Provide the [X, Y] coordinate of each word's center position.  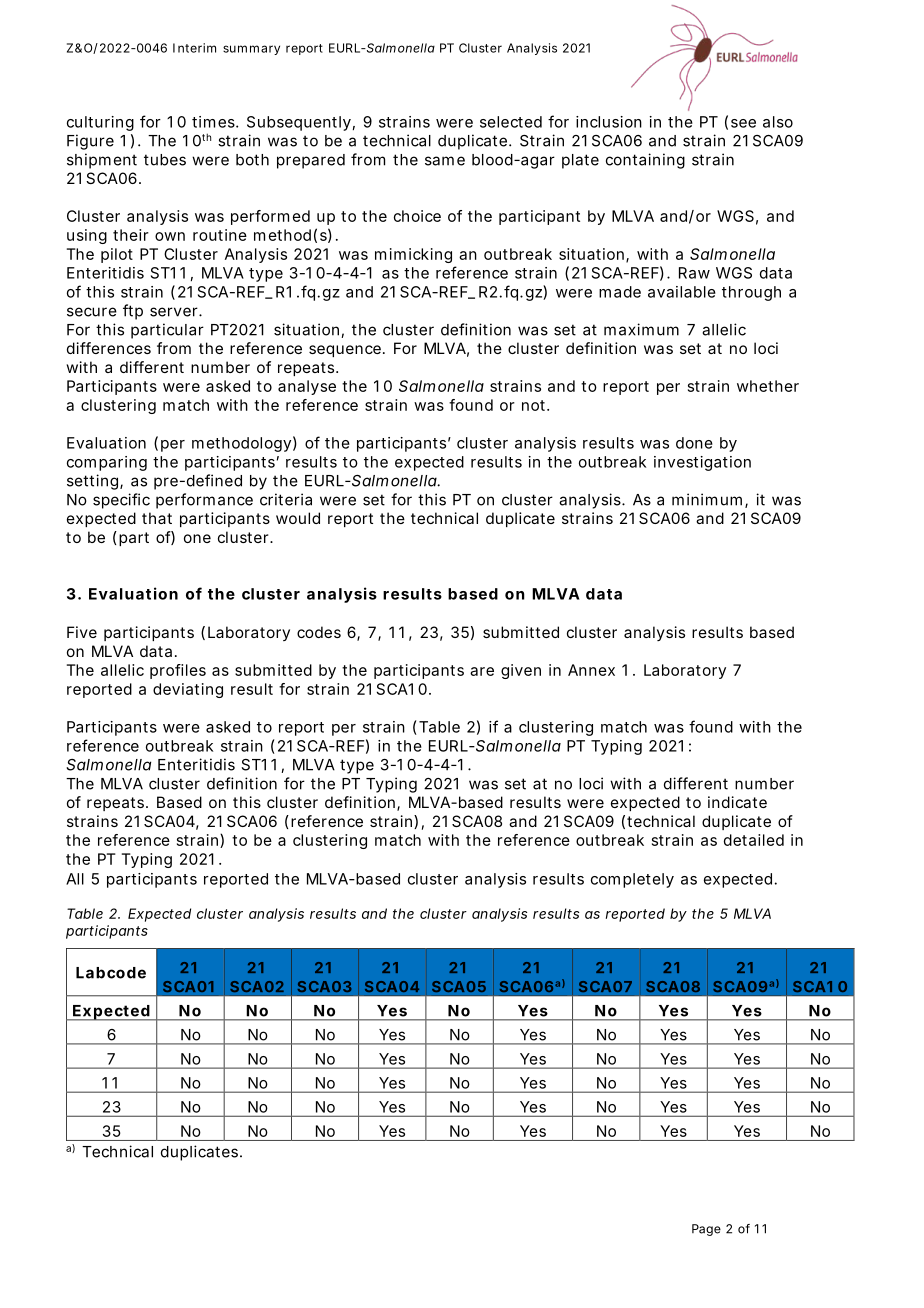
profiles [178, 671]
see [743, 123]
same [445, 161]
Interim [194, 48]
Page [706, 1230]
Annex [591, 670]
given [521, 671]
